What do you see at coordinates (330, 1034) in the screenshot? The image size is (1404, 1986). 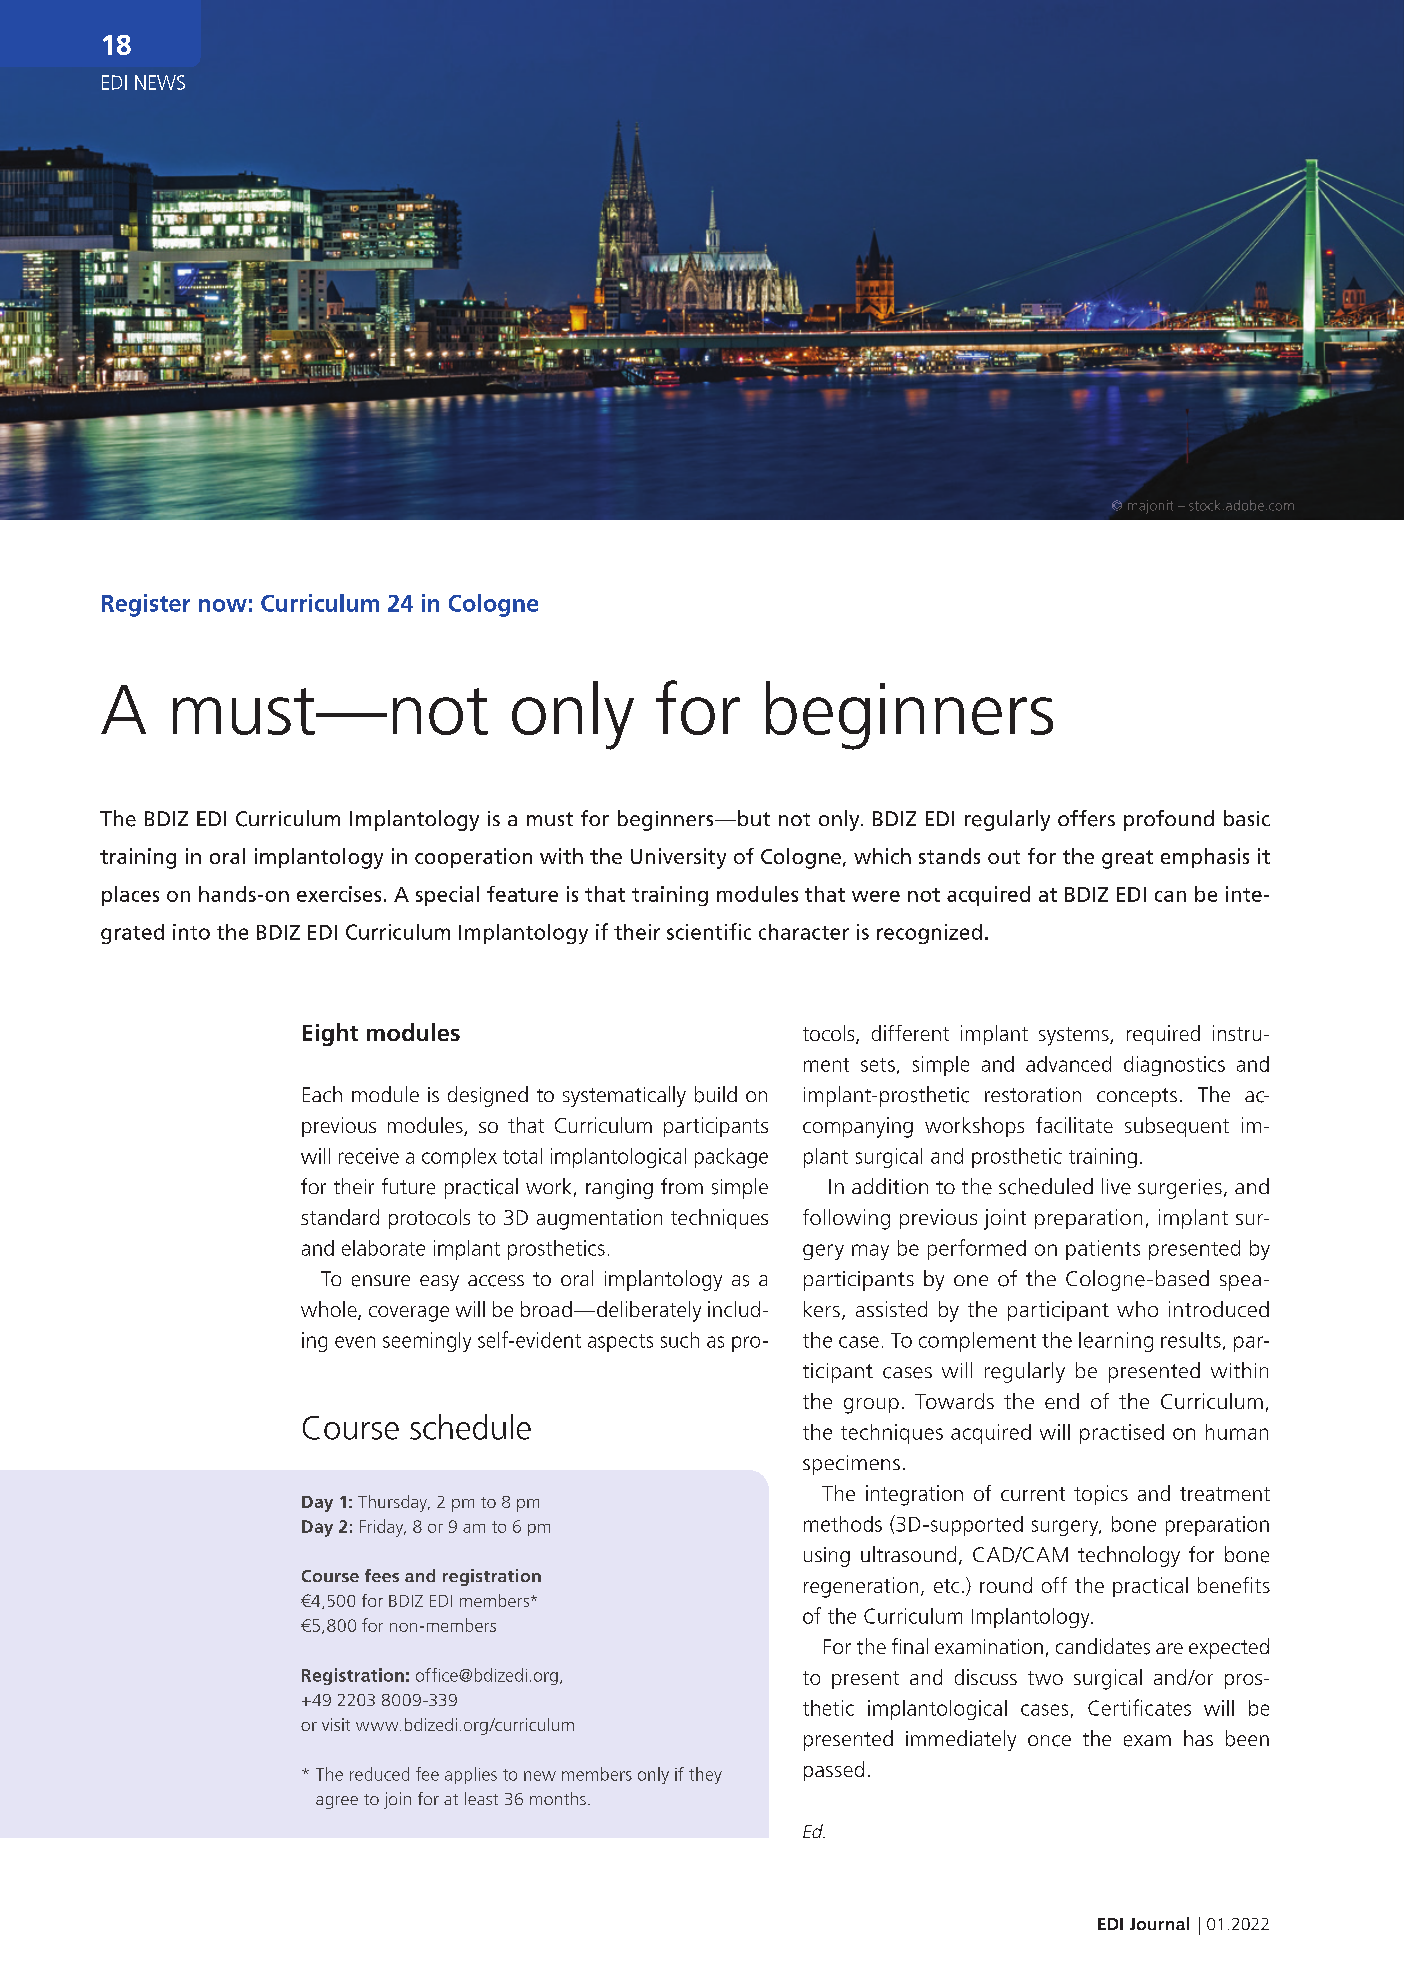 I see `Eight` at bounding box center [330, 1034].
